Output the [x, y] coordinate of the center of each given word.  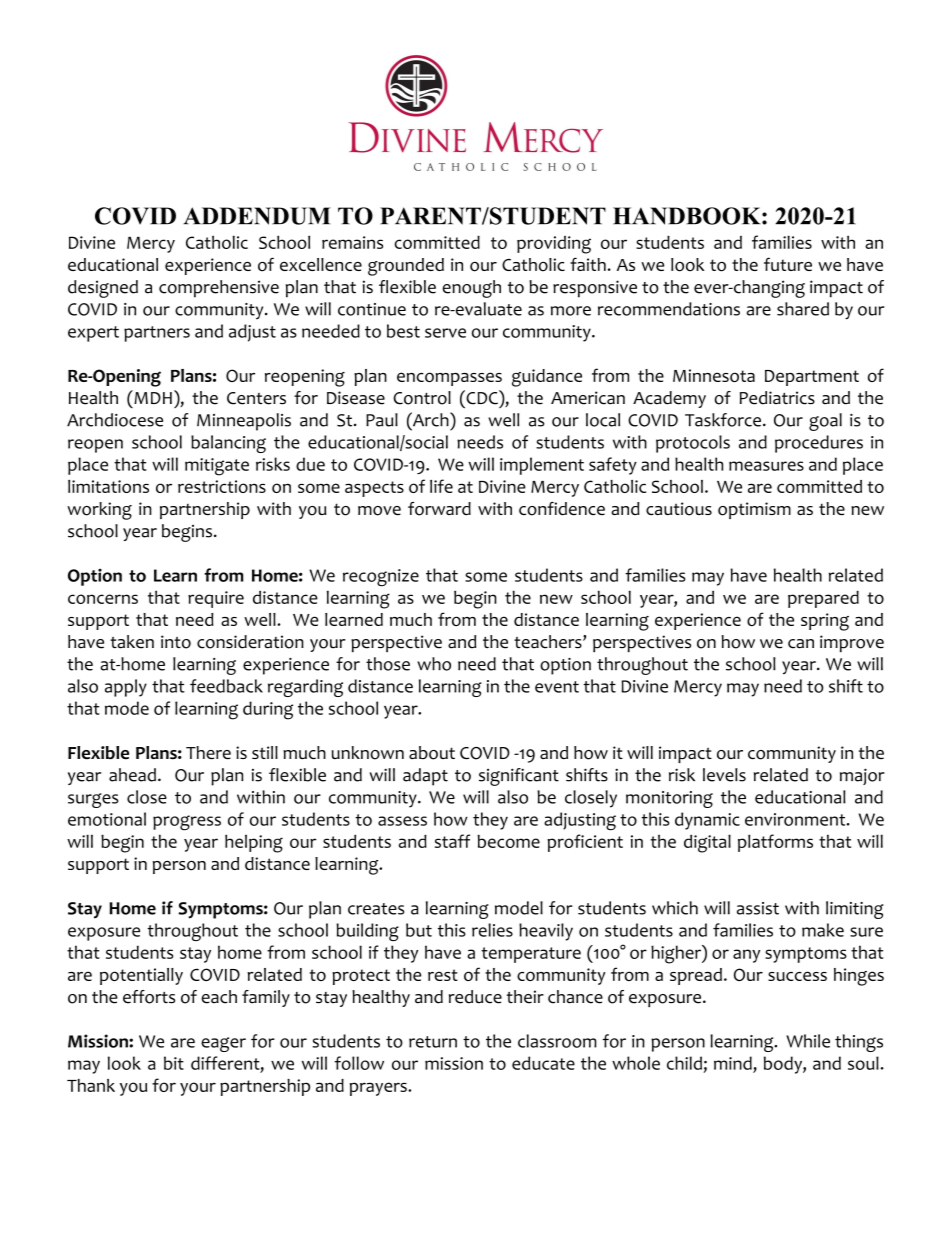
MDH [152, 397]
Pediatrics [777, 398]
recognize [381, 578]
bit [174, 1063]
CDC [482, 397]
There [208, 752]
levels [724, 775]
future [788, 264]
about [432, 753]
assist [758, 908]
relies [492, 930]
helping [254, 843]
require [216, 599]
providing [554, 245]
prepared [823, 599]
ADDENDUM [257, 216]
